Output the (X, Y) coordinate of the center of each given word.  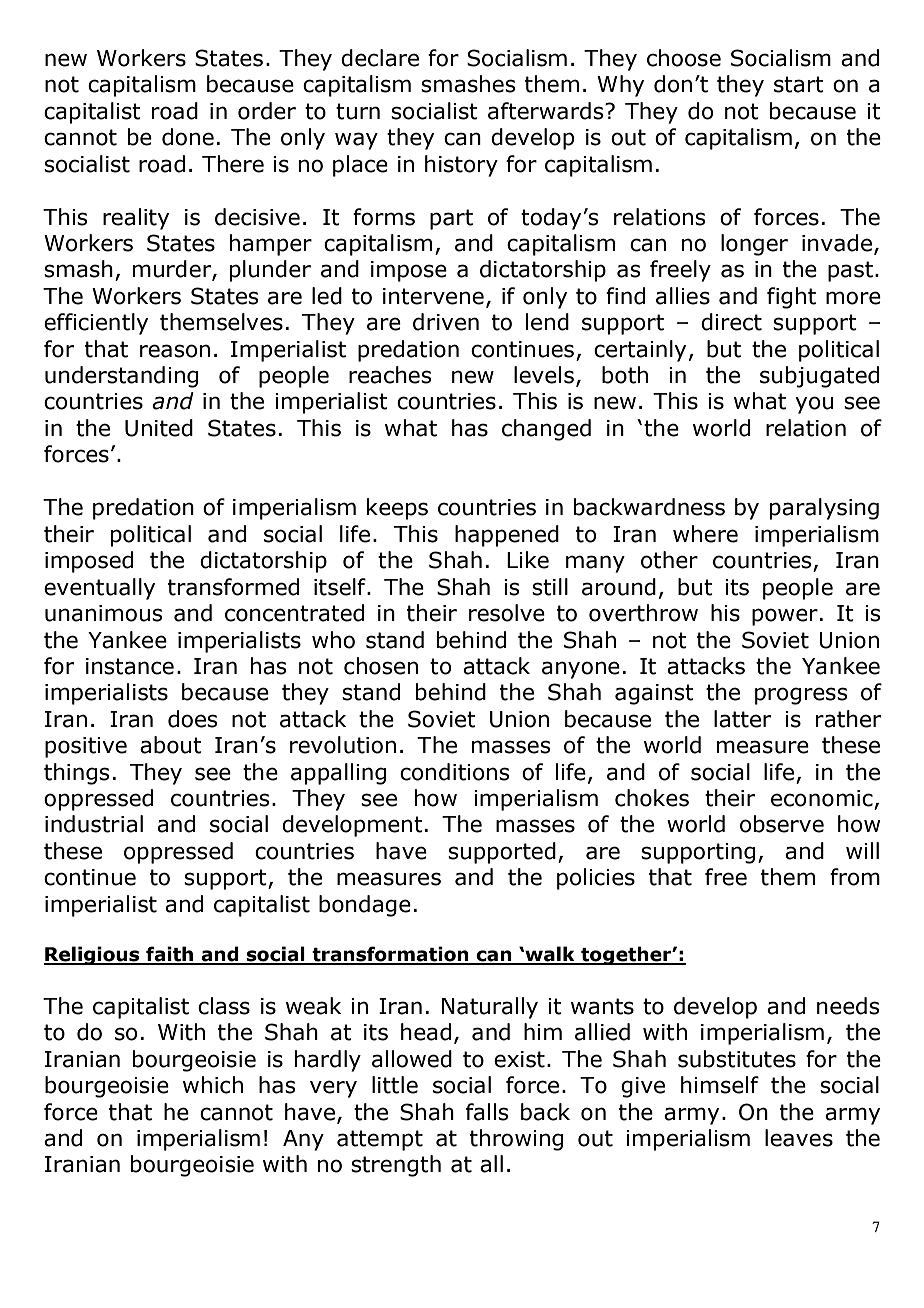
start (799, 84)
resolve (507, 613)
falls (487, 1112)
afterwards (547, 111)
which (213, 1085)
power (785, 617)
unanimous (104, 613)
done (188, 137)
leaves (799, 1138)
